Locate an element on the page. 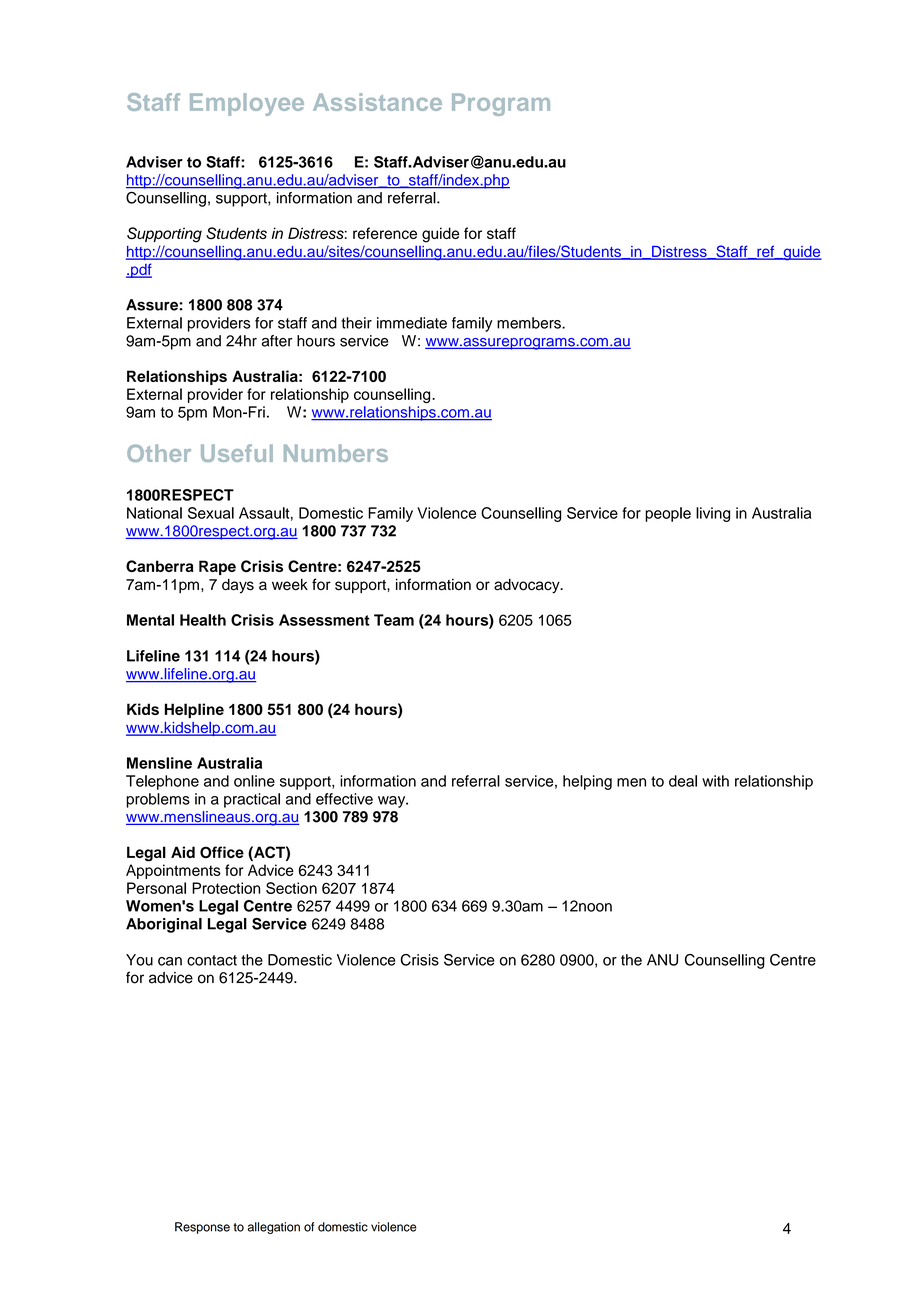  people is located at coordinates (668, 514).
